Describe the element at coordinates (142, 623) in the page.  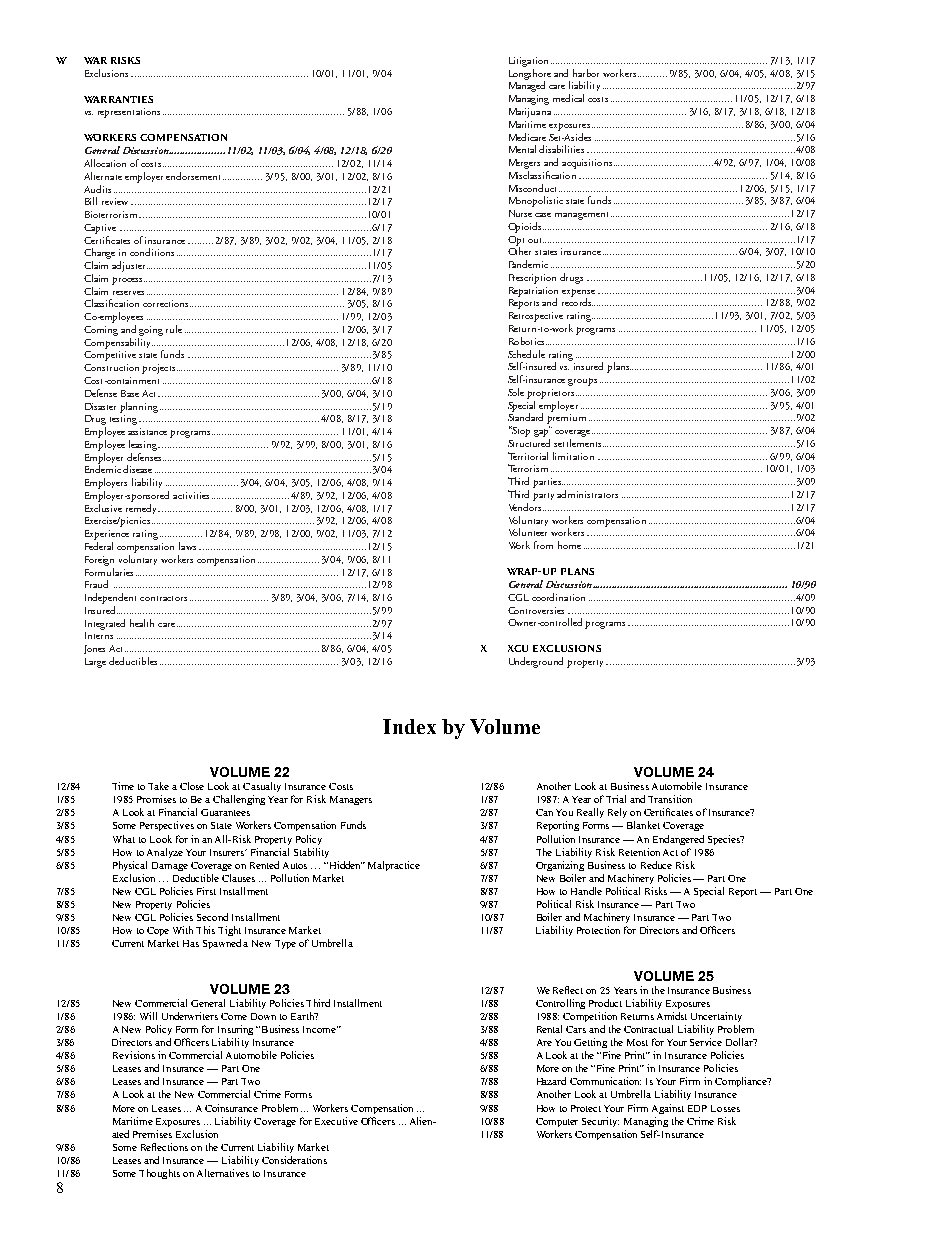
I see `health` at that location.
